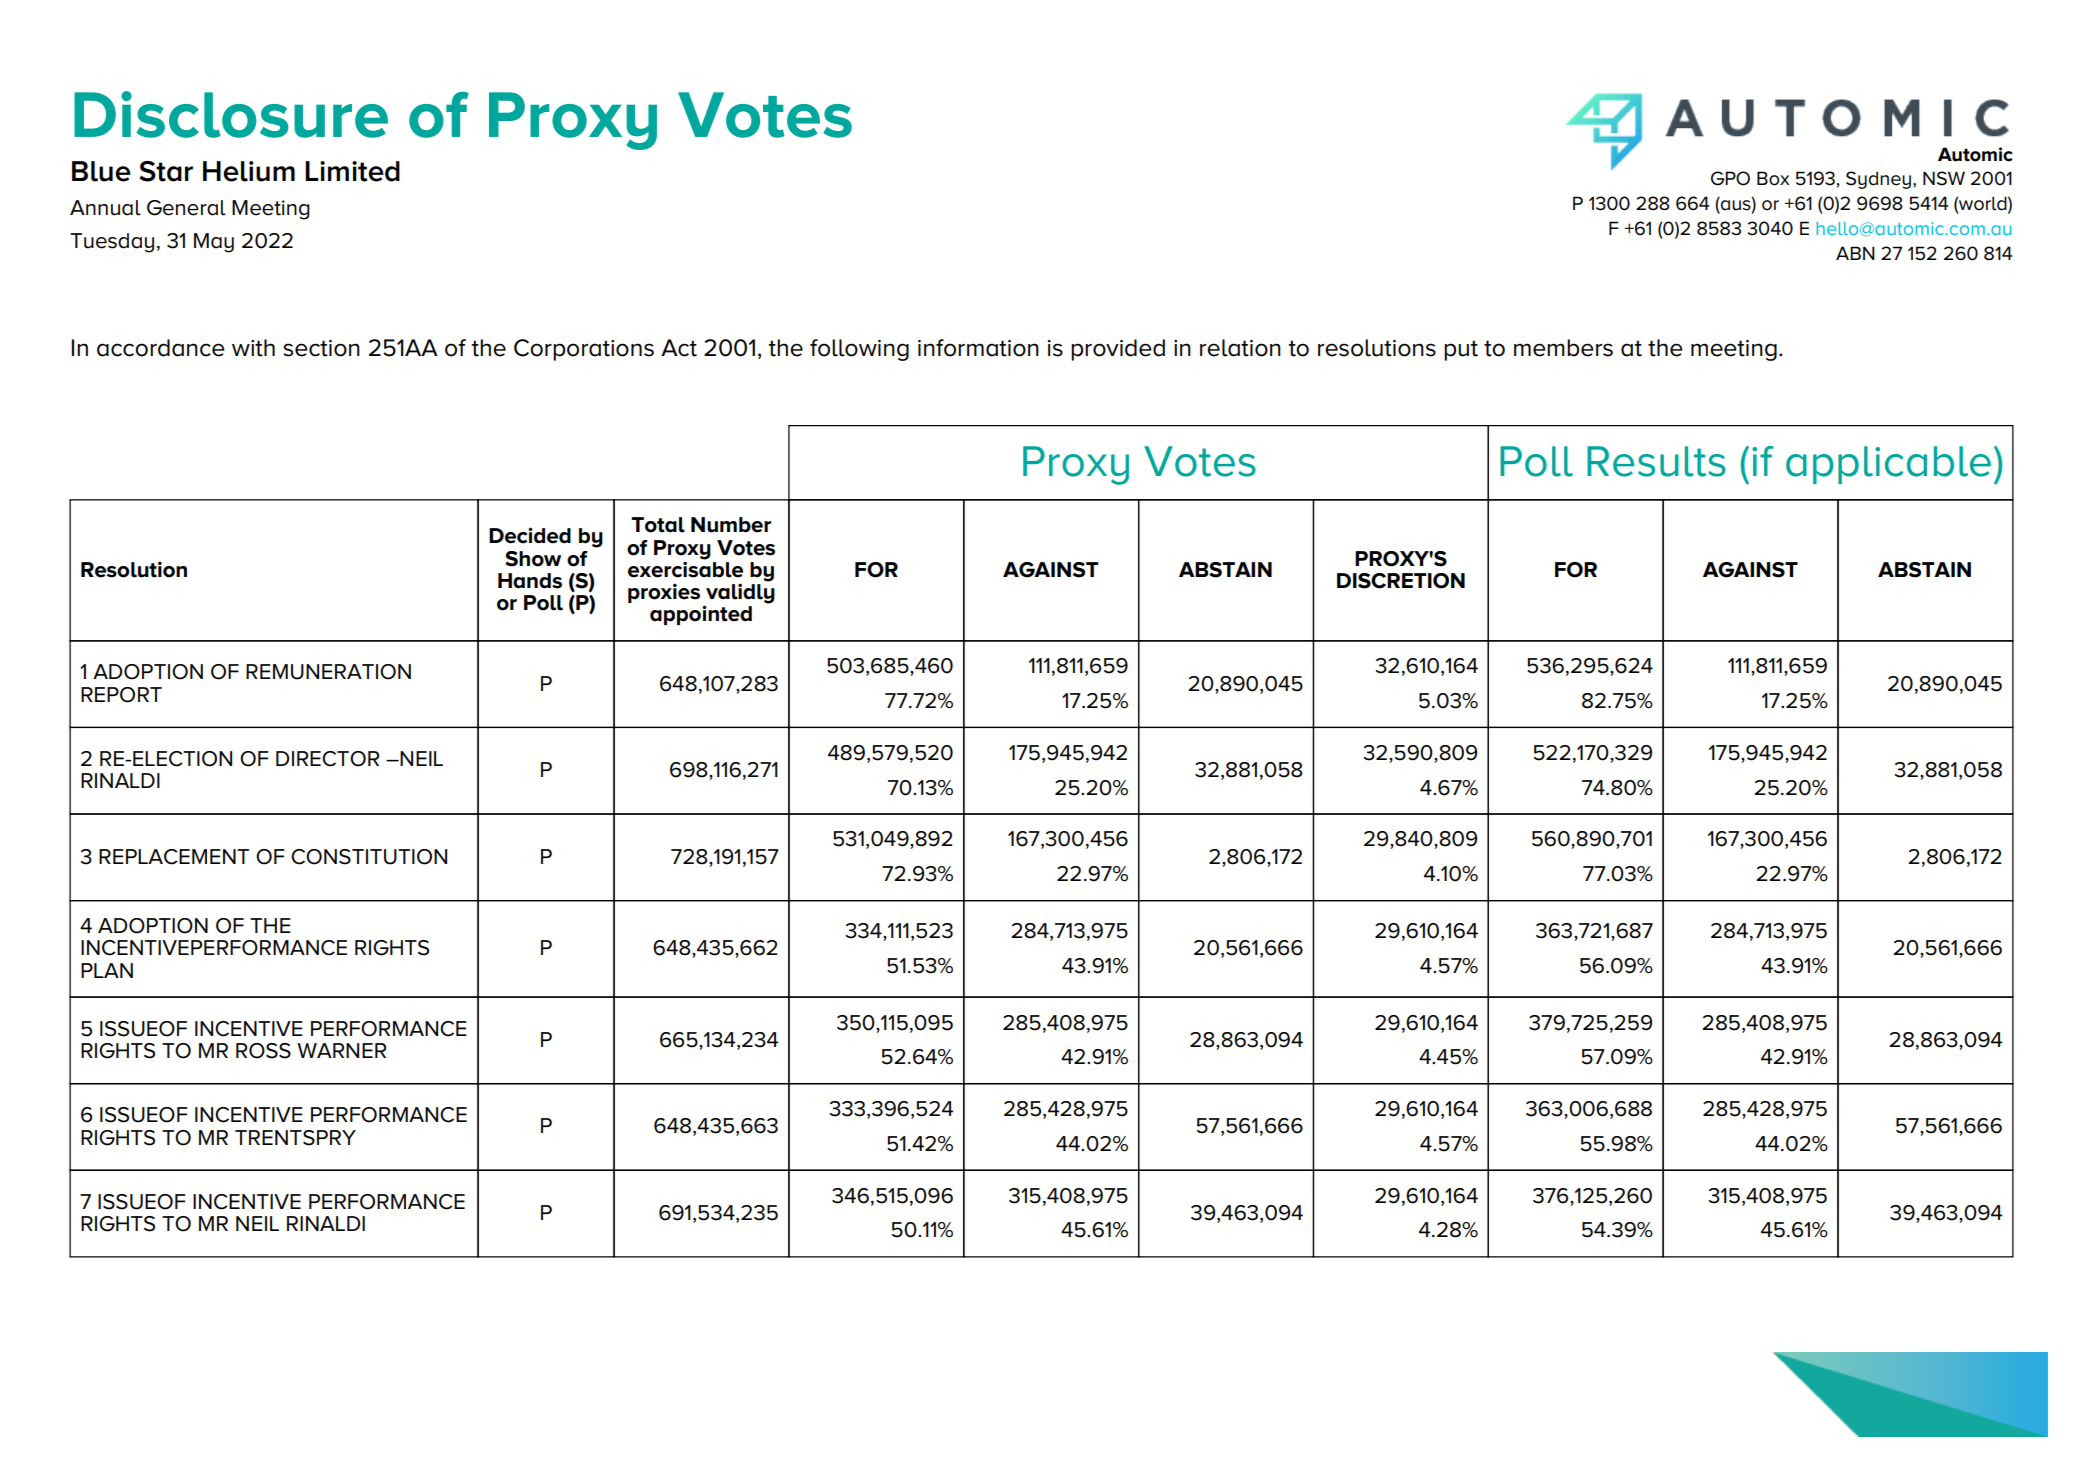 The width and height of the document is (2083, 1472). I want to click on members, so click(1563, 348).
